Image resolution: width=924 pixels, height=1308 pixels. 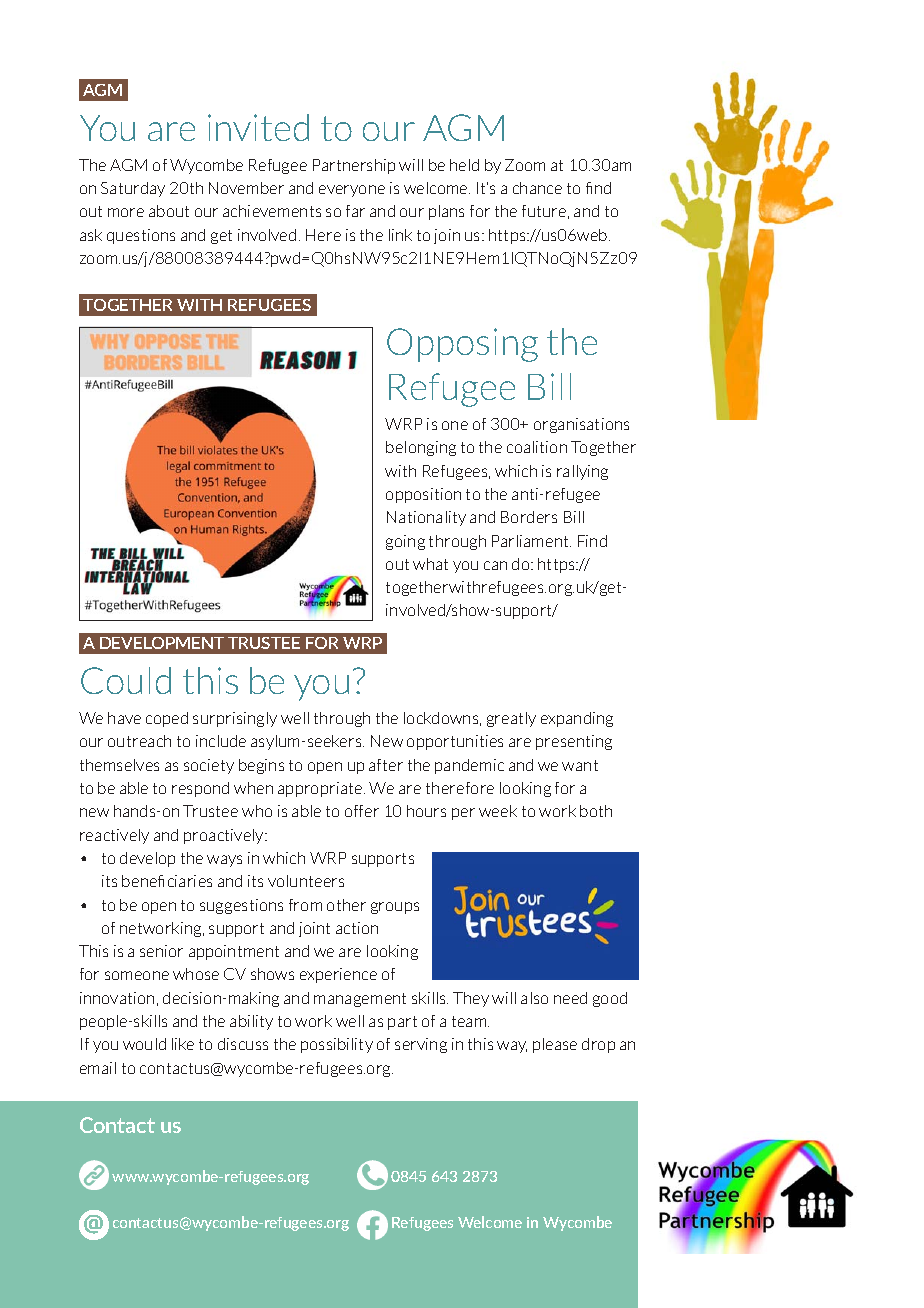 I want to click on please, so click(x=555, y=1045).
